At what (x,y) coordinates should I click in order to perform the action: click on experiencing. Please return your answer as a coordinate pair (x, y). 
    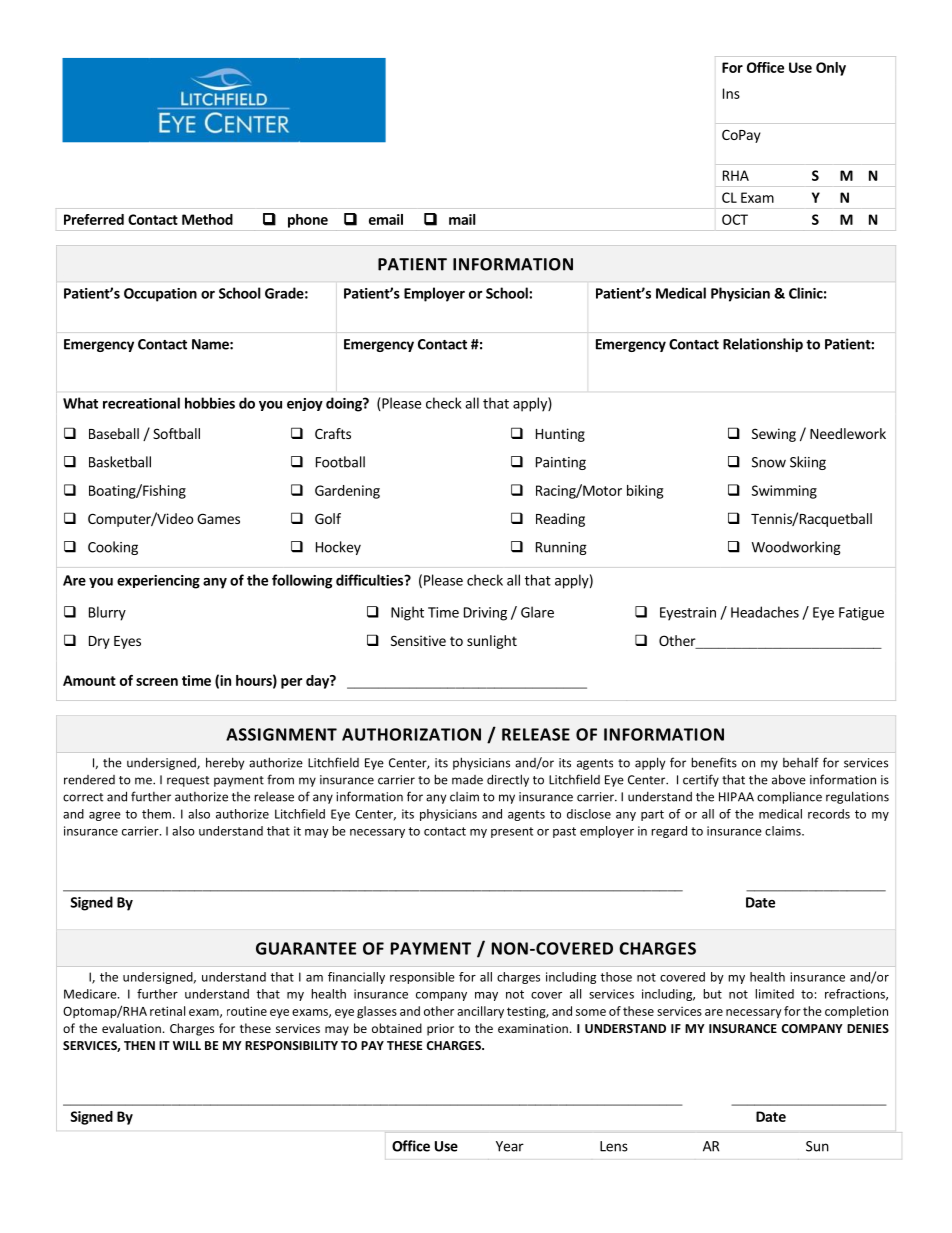
    Looking at the image, I should click on (158, 582).
